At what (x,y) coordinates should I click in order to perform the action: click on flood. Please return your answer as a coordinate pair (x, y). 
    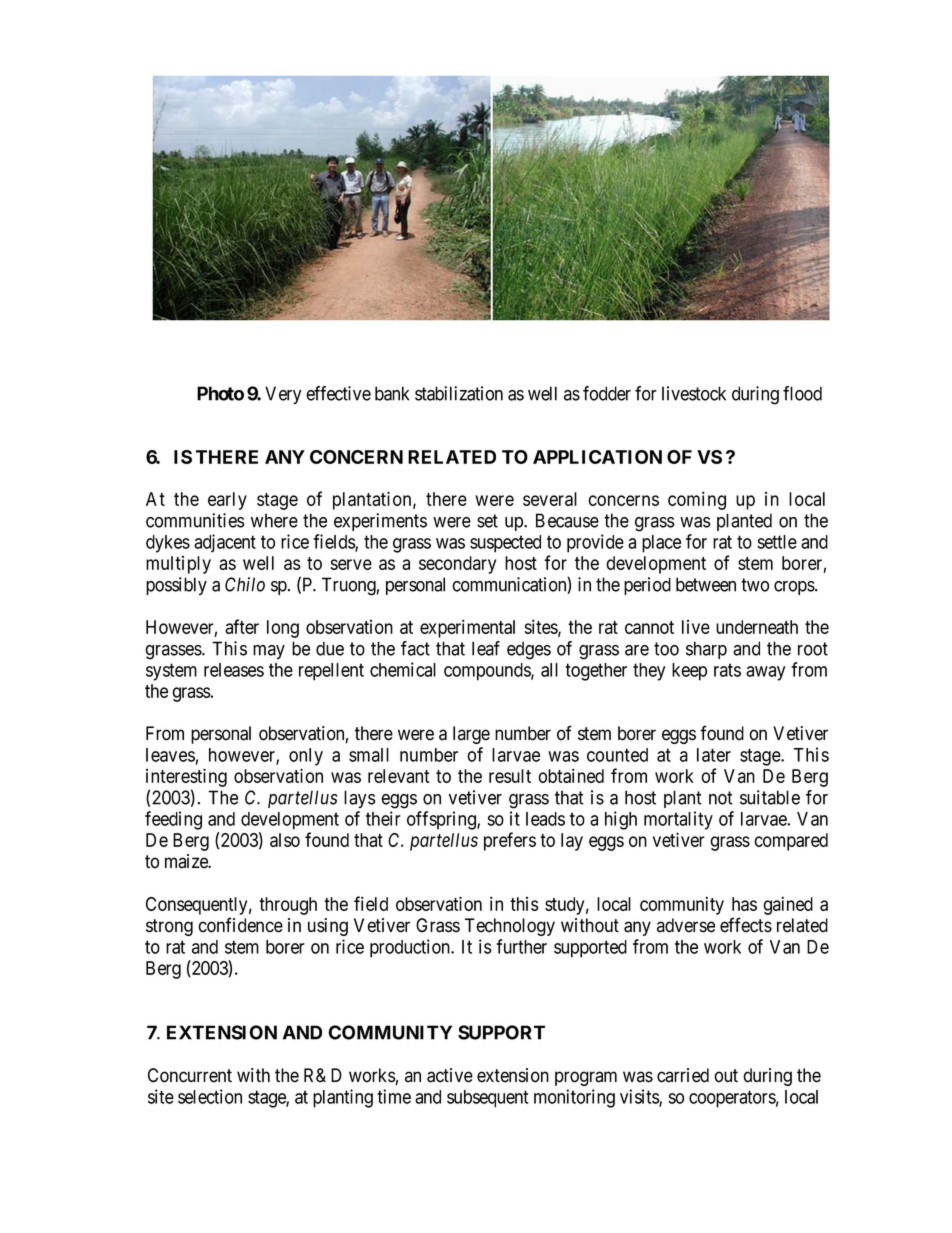
    Looking at the image, I should click on (802, 393).
